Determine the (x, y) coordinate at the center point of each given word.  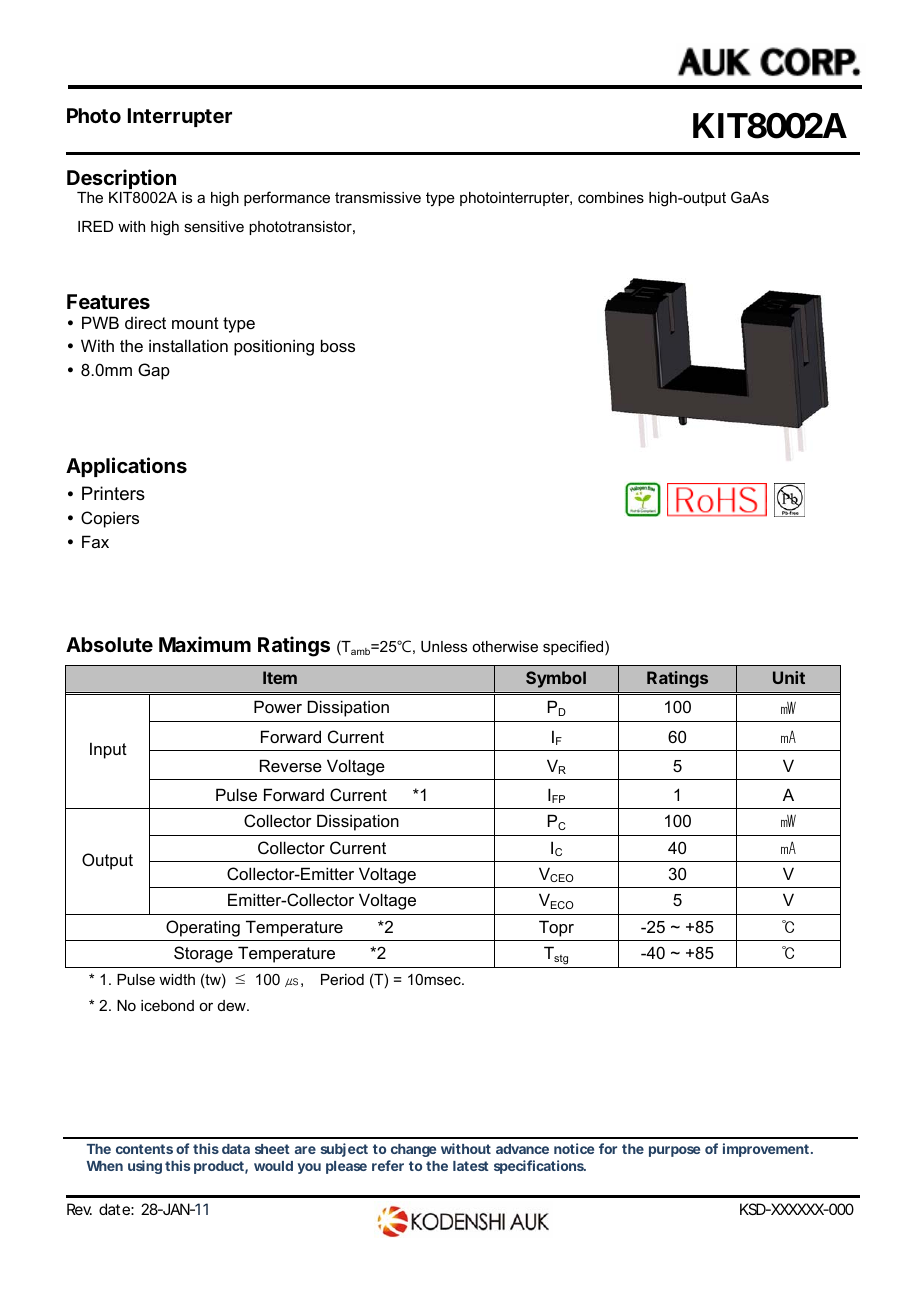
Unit (789, 677)
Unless (444, 646)
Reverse (291, 765)
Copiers (110, 519)
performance (287, 198)
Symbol (556, 679)
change (413, 1150)
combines (611, 197)
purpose (674, 1151)
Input (108, 750)
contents (144, 1149)
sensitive (214, 226)
